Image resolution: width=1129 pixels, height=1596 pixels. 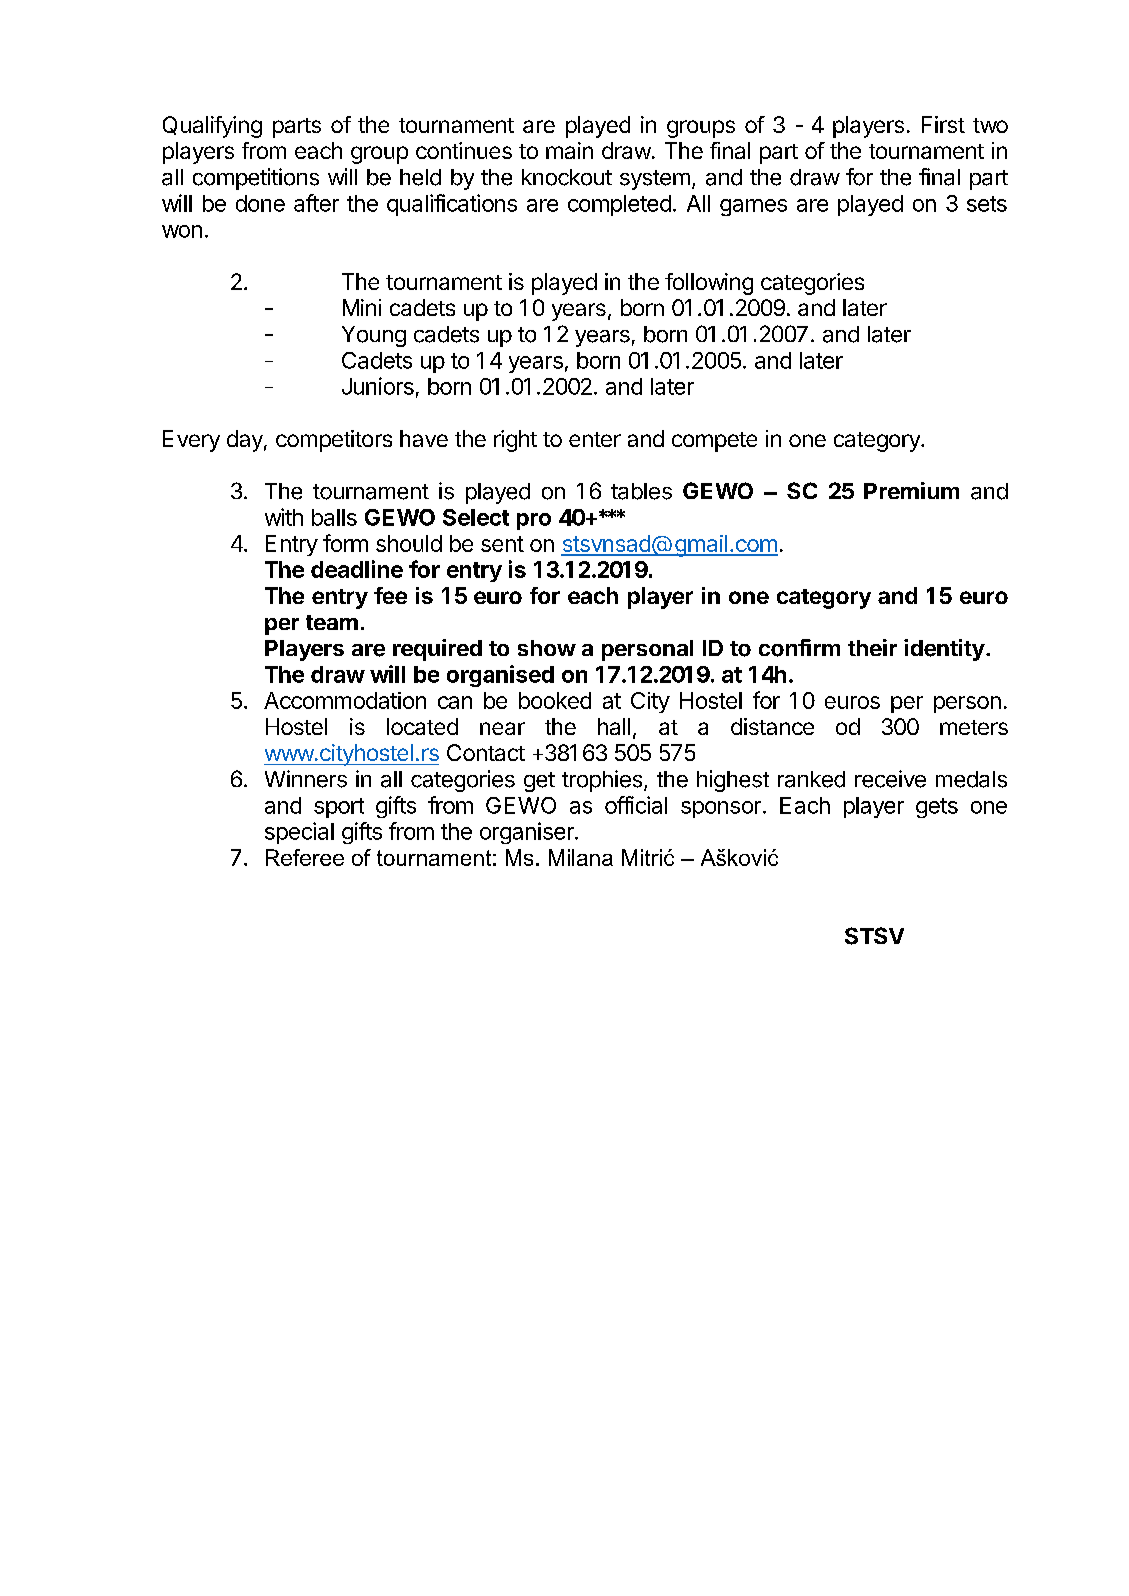 I want to click on main, so click(x=569, y=150).
